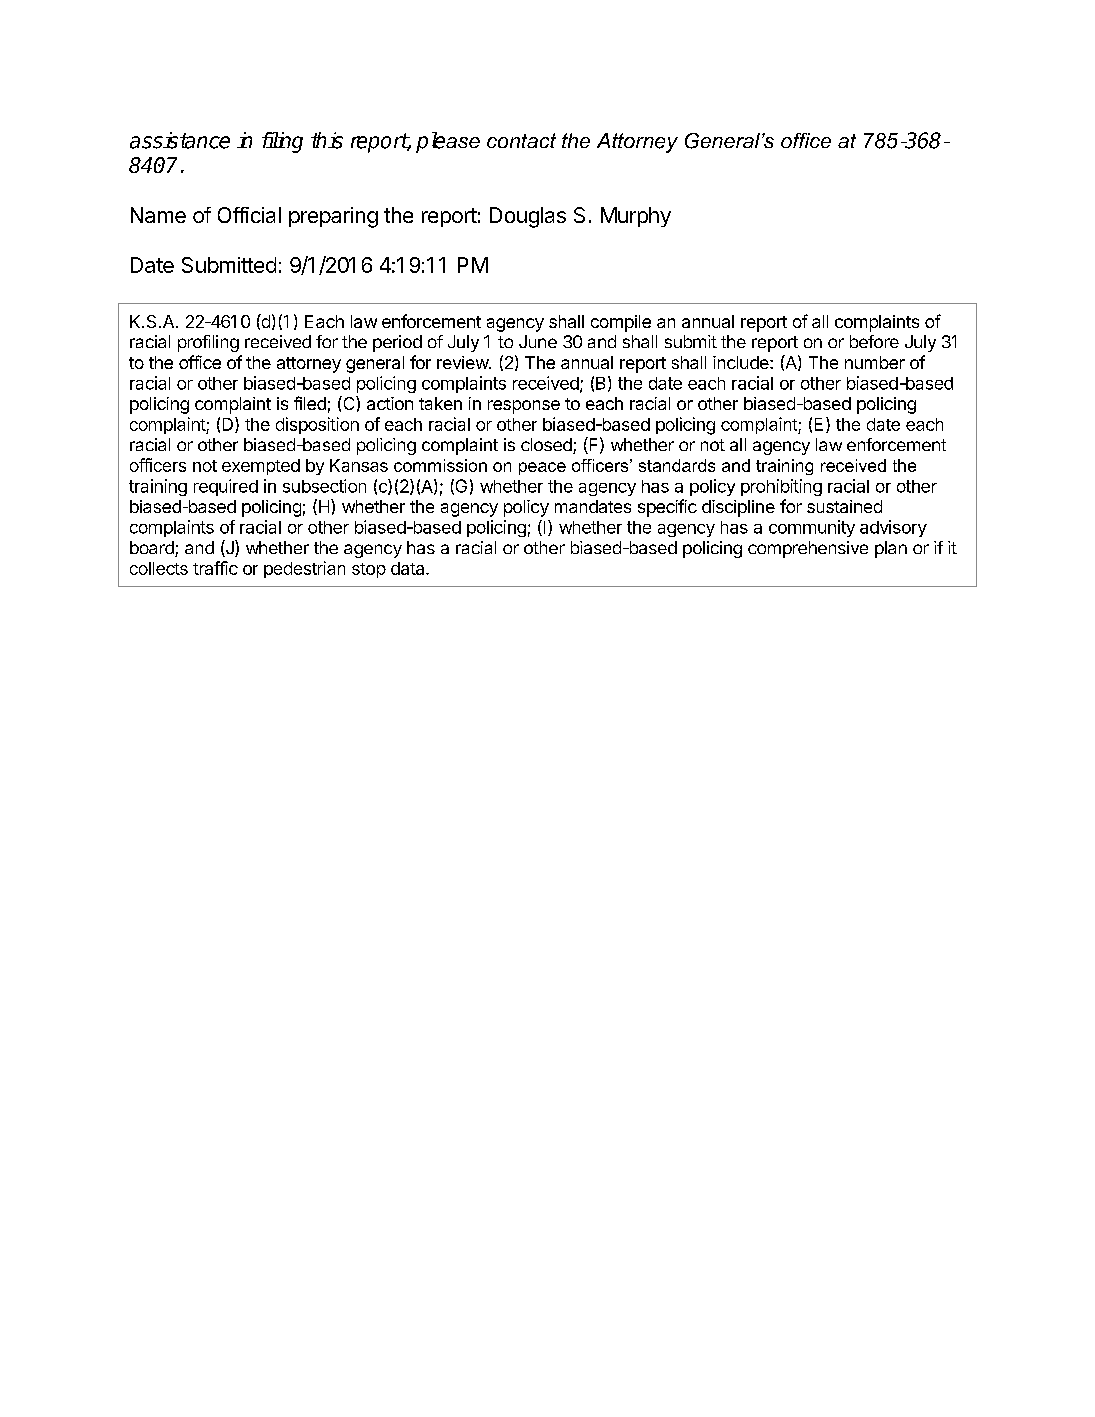 This page has width=1095, height=1417. I want to click on traffic, so click(215, 568).
